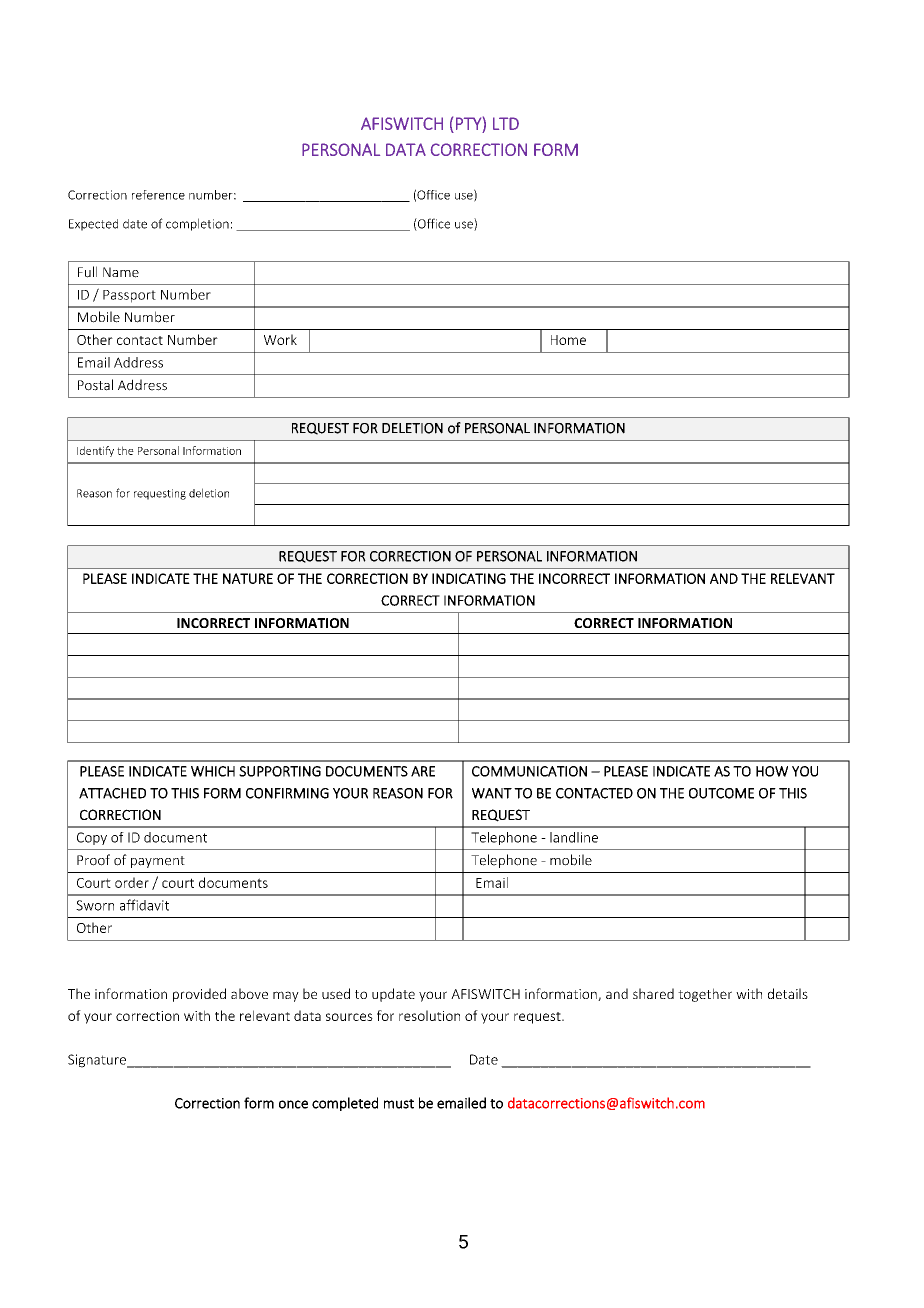 This page has height=1308, width=924. Describe the element at coordinates (568, 340) in the page. I see `Home` at that location.
